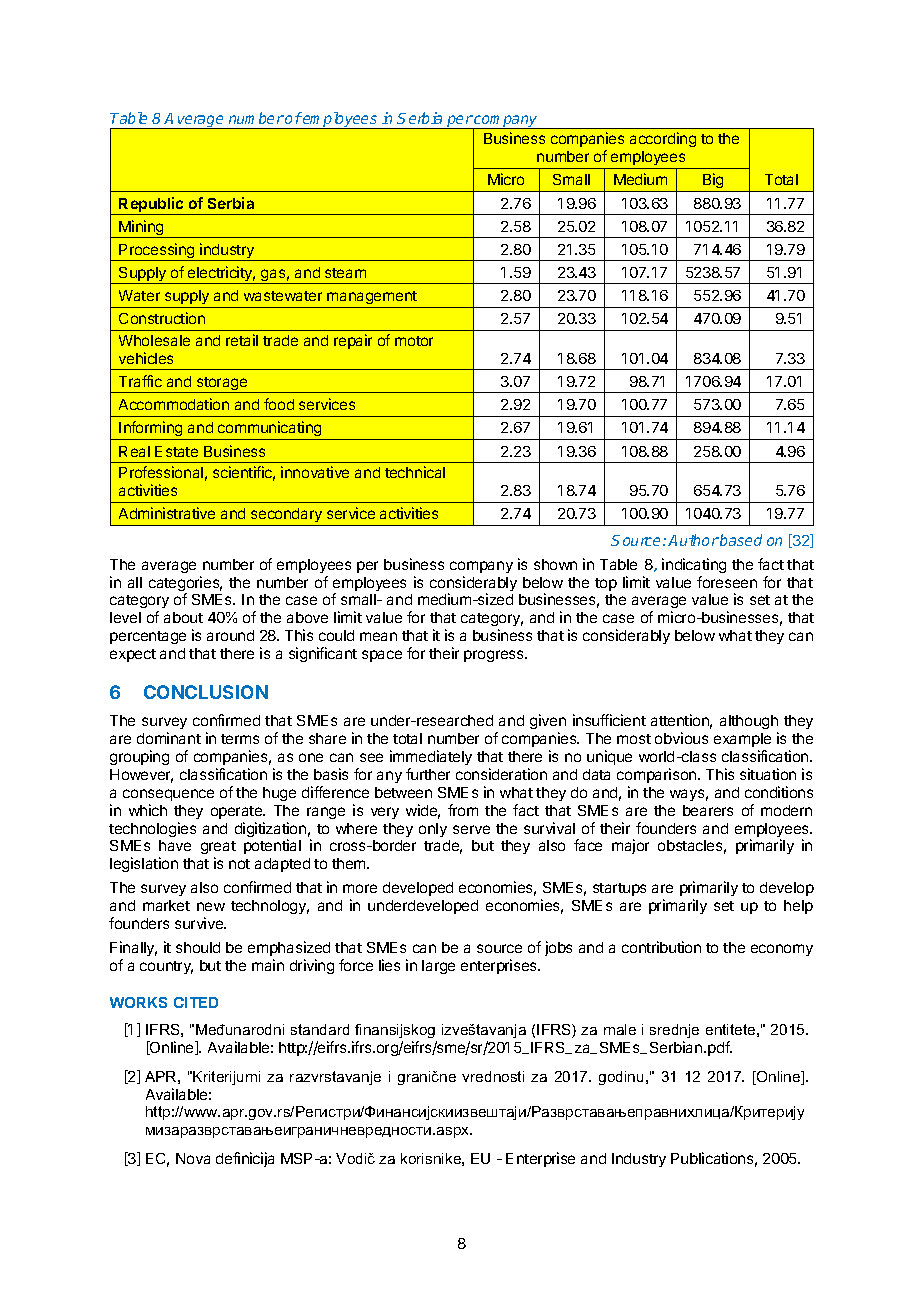 The height and width of the page is (1308, 924). I want to click on contribution, so click(661, 947).
